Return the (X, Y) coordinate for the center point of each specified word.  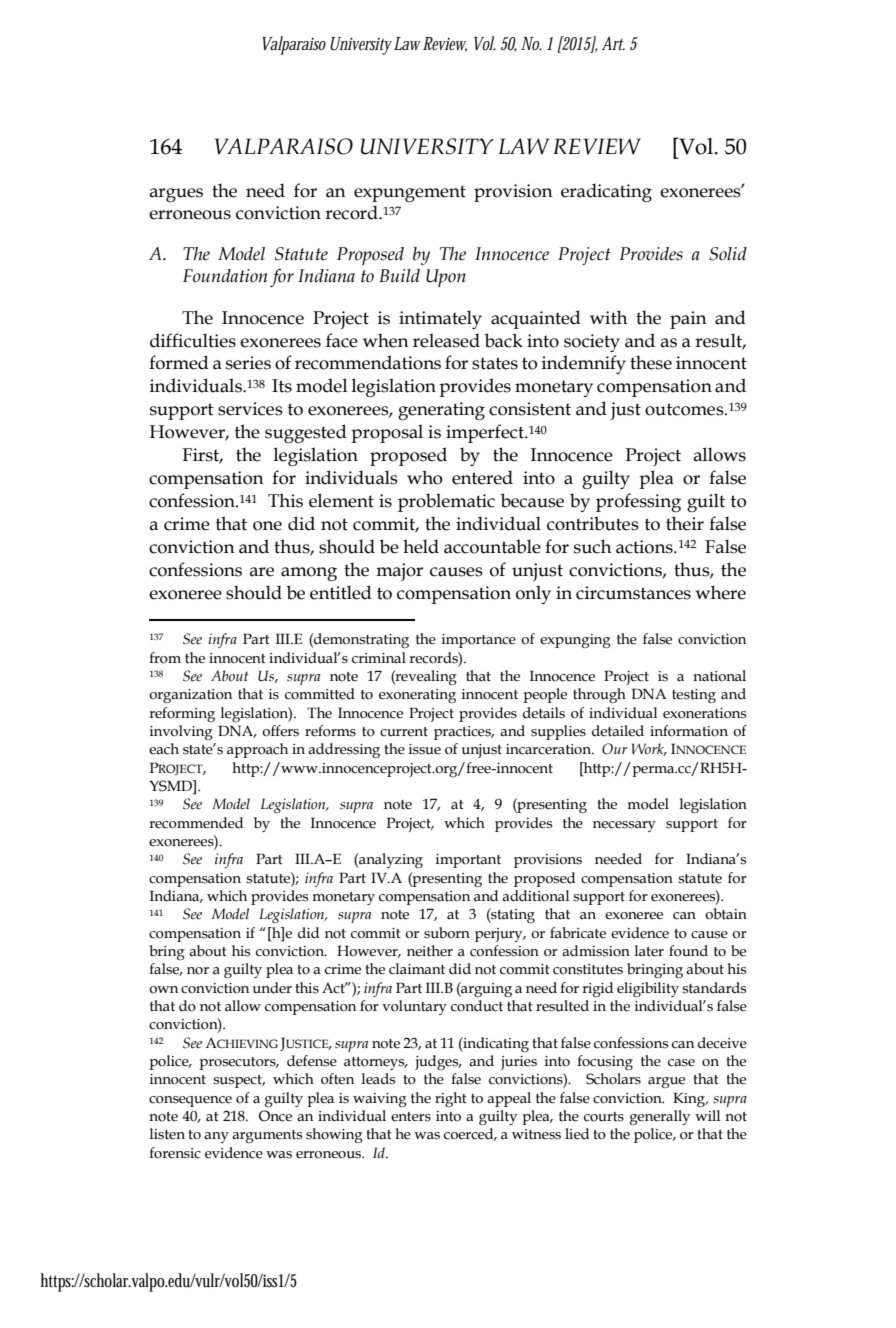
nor (198, 971)
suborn (447, 933)
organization (190, 696)
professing (638, 502)
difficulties (193, 340)
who (424, 477)
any (216, 1137)
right (451, 1099)
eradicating (606, 192)
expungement (410, 193)
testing (694, 696)
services (250, 409)
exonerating (417, 696)
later (649, 951)
